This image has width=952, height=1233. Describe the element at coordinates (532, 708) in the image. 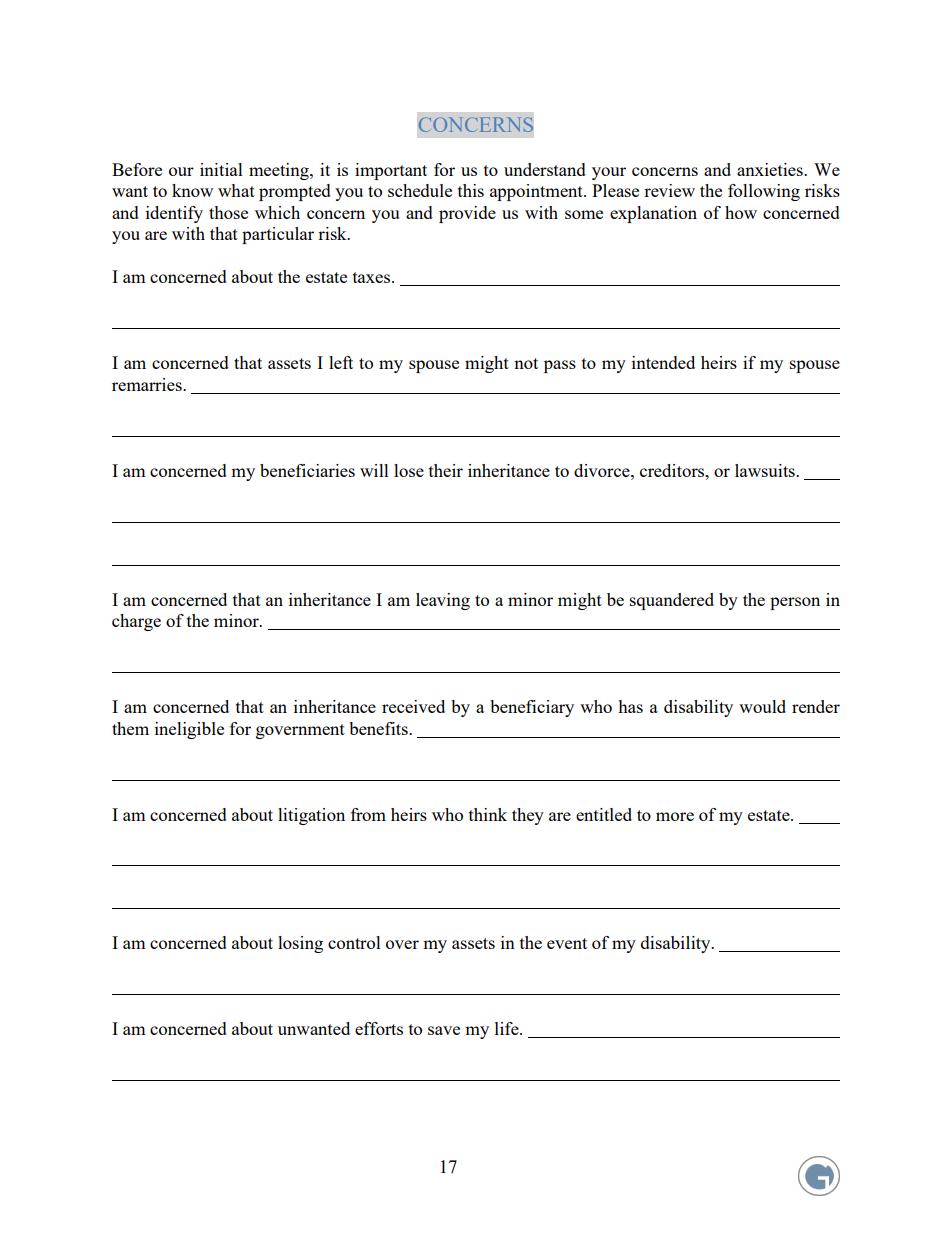

I see `beneficiary` at that location.
